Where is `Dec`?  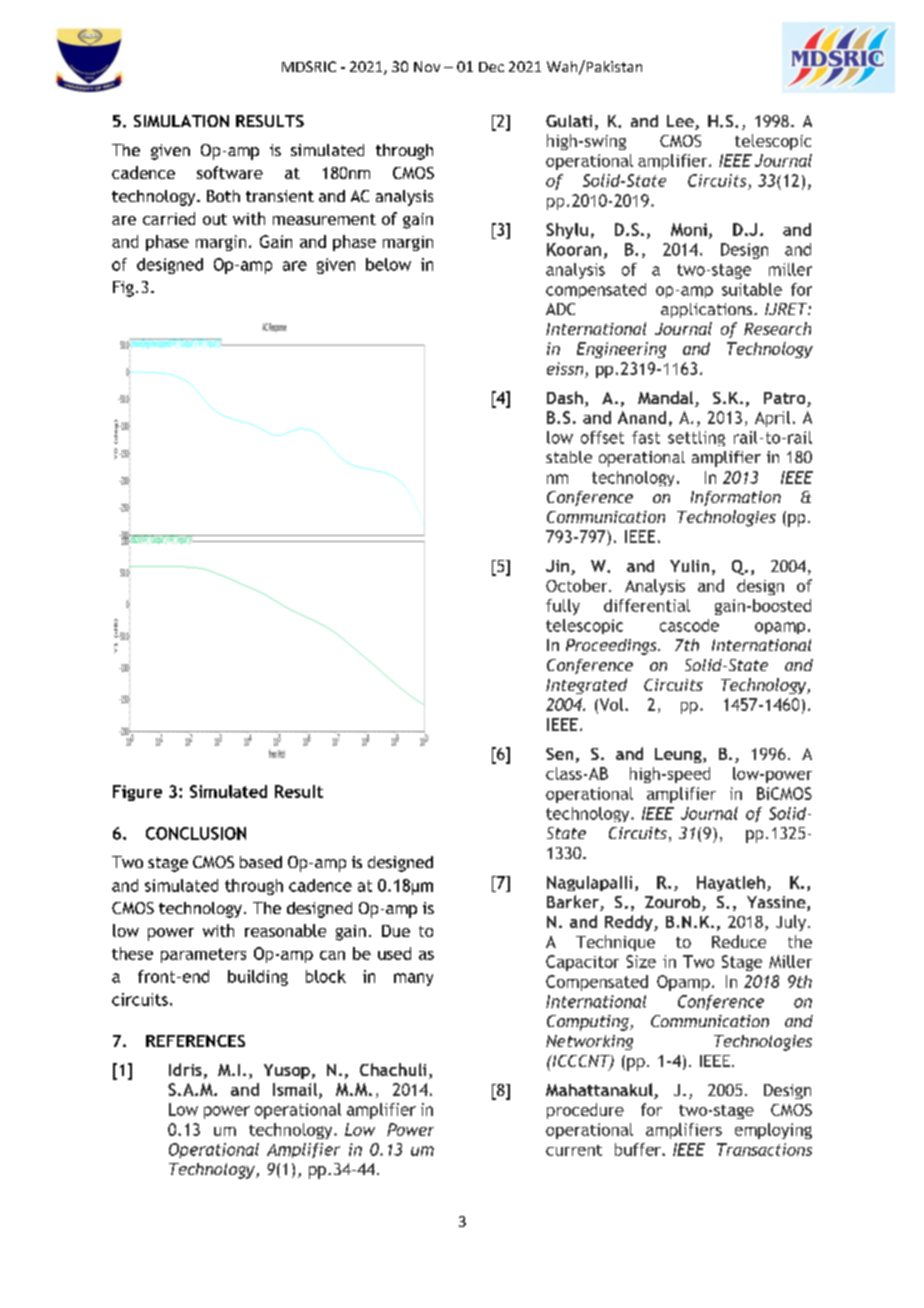 Dec is located at coordinates (491, 67).
